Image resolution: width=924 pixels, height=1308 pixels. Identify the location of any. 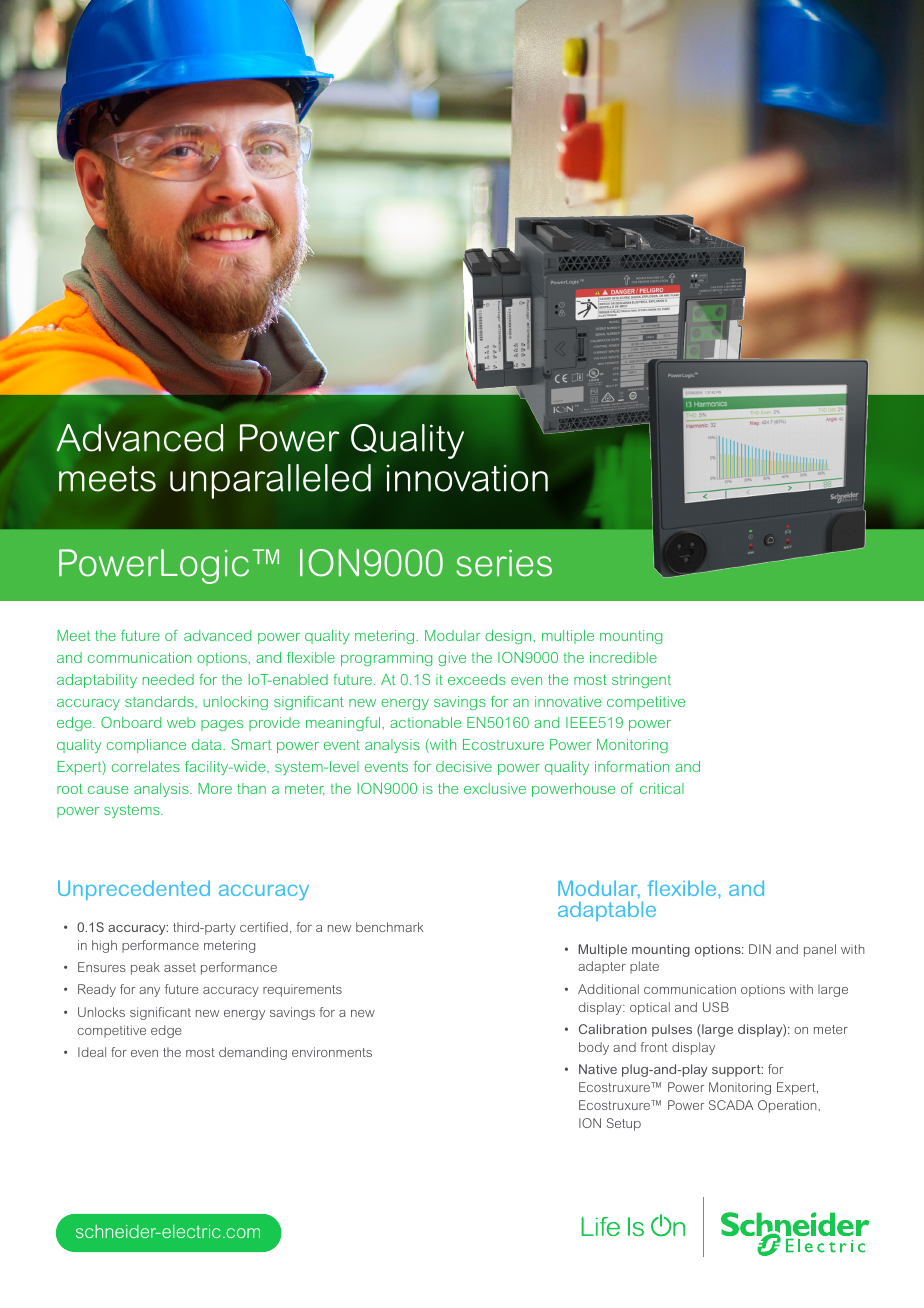
(149, 992).
